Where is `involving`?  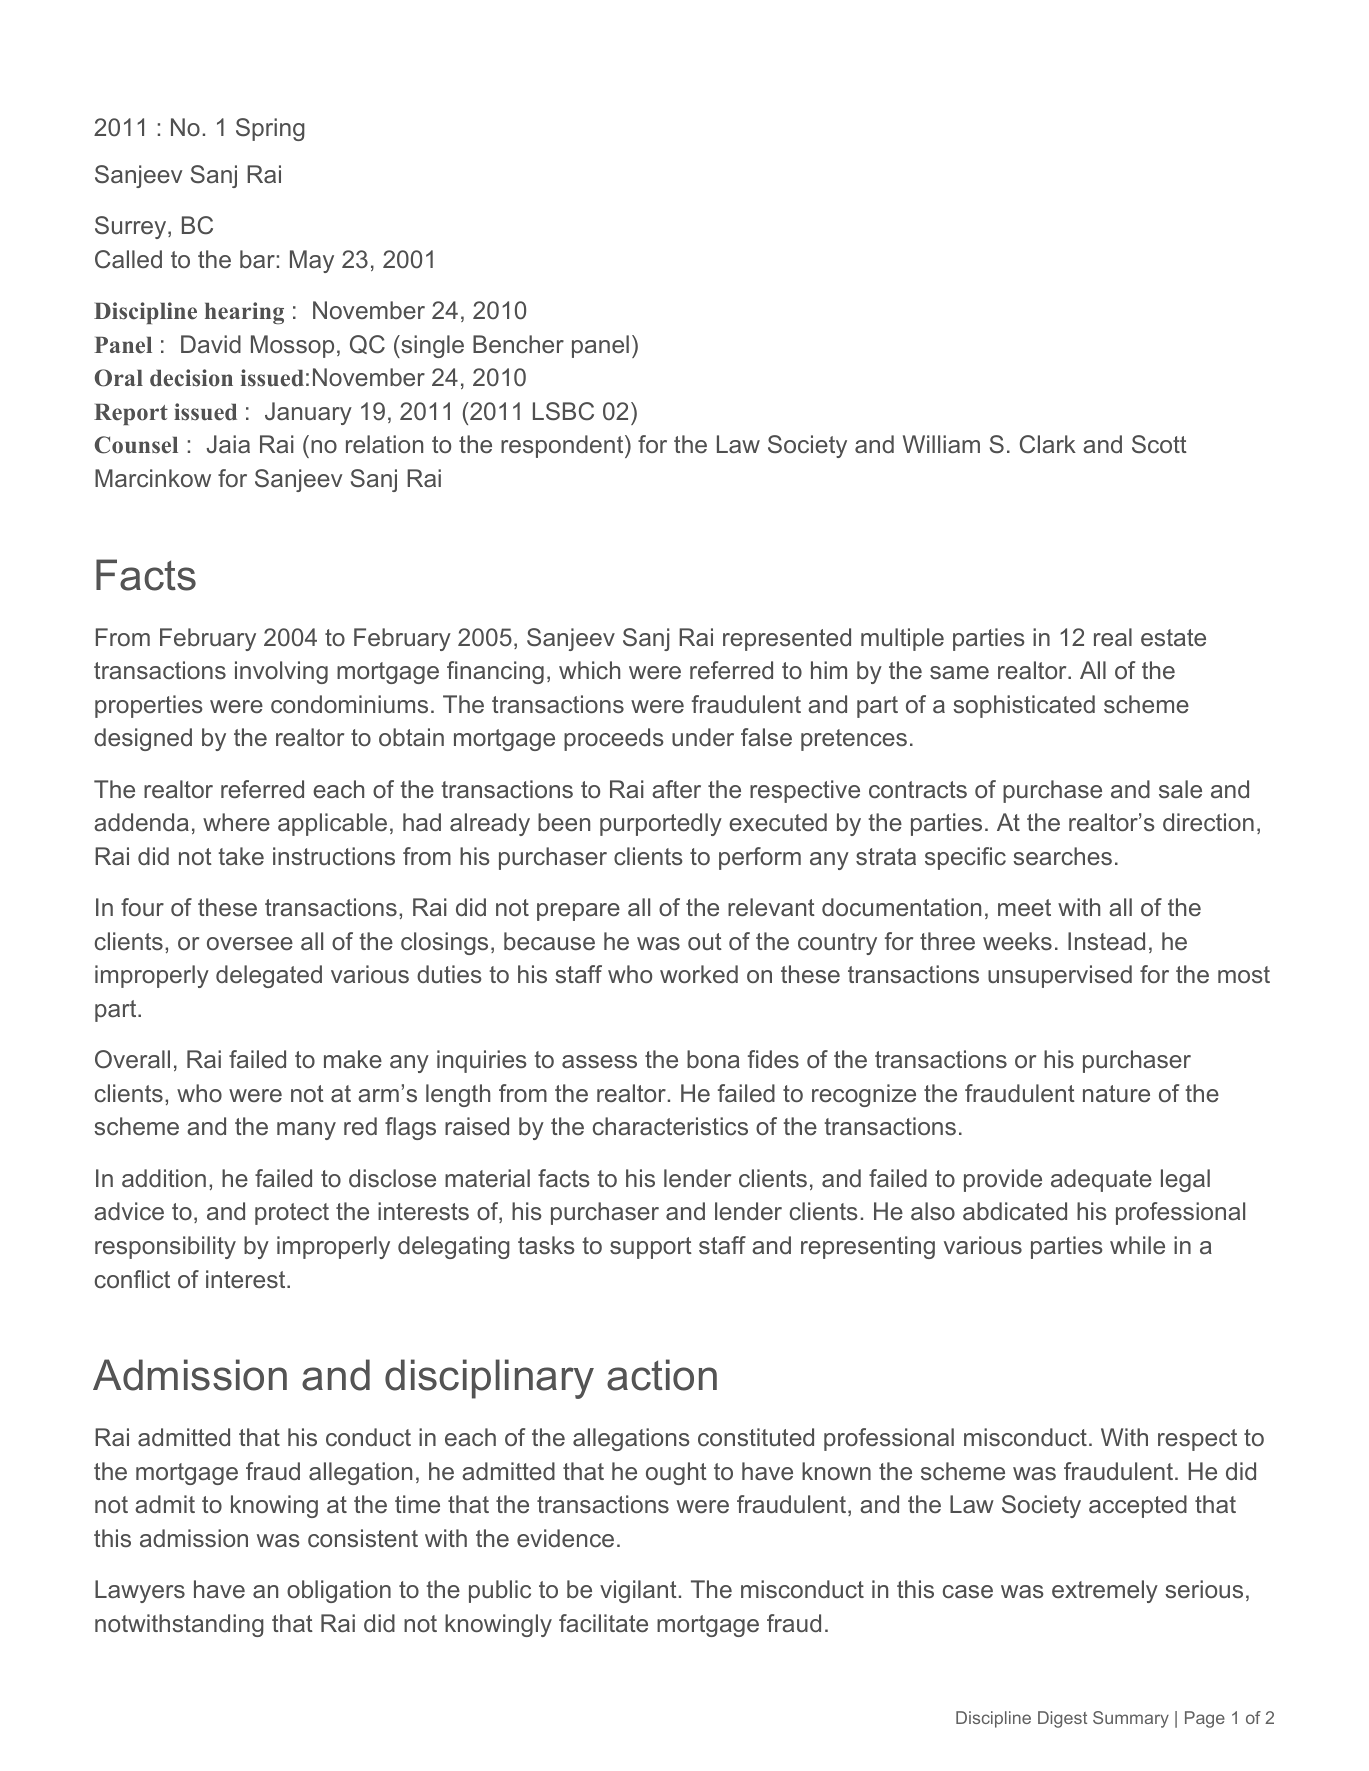 involving is located at coordinates (281, 672).
